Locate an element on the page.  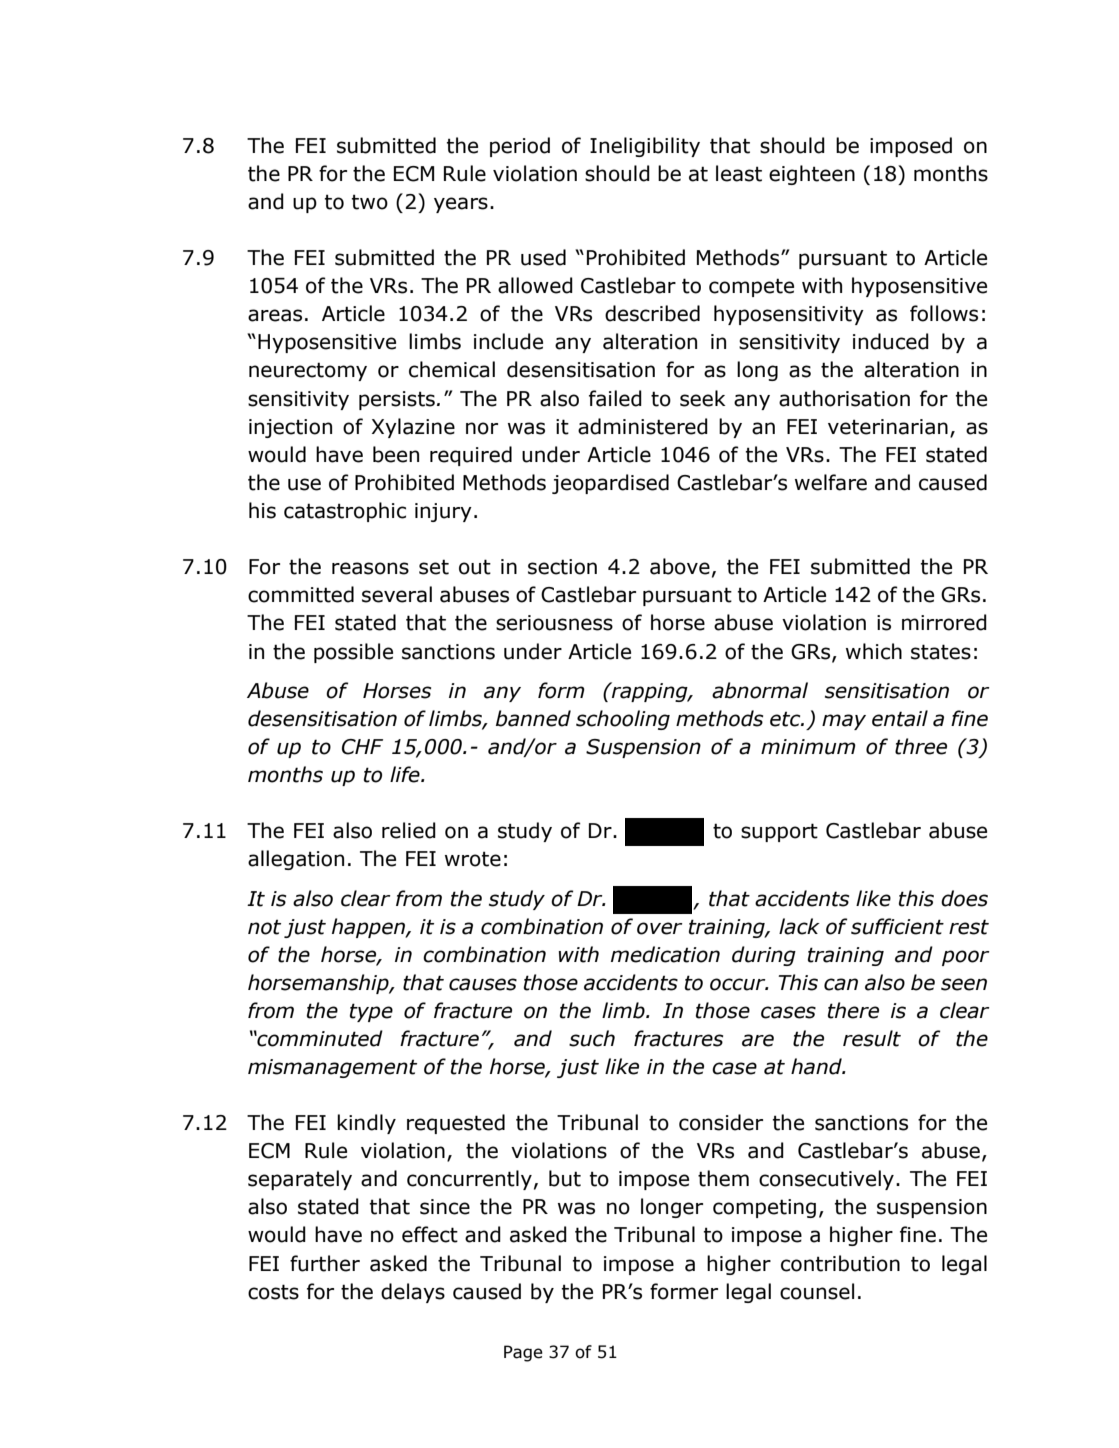
sufficient is located at coordinates (897, 926).
